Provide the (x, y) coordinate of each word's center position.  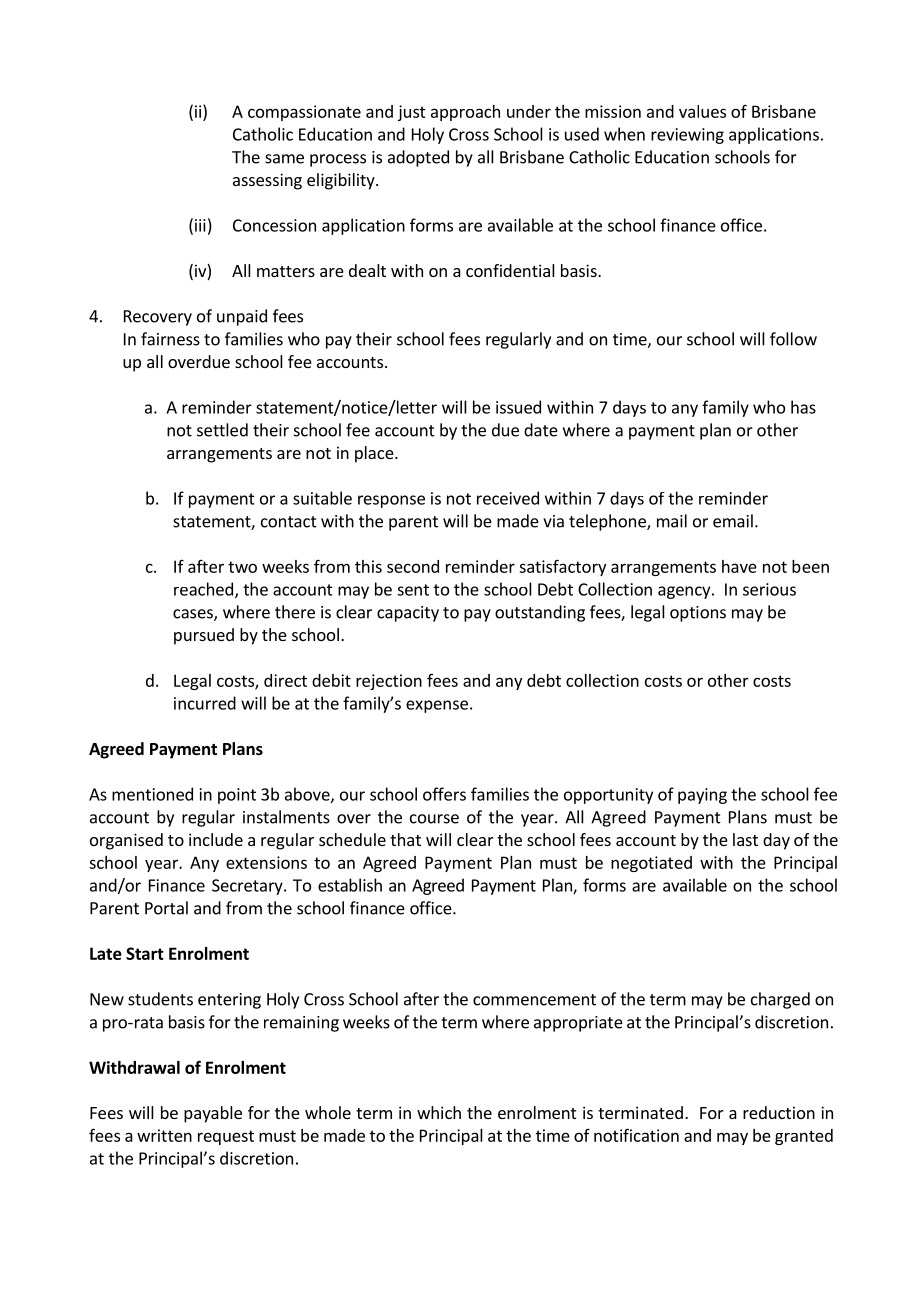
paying (702, 796)
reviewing (687, 136)
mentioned (152, 794)
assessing (267, 181)
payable (213, 1114)
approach (465, 113)
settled (222, 430)
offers (444, 794)
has (803, 407)
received (508, 498)
